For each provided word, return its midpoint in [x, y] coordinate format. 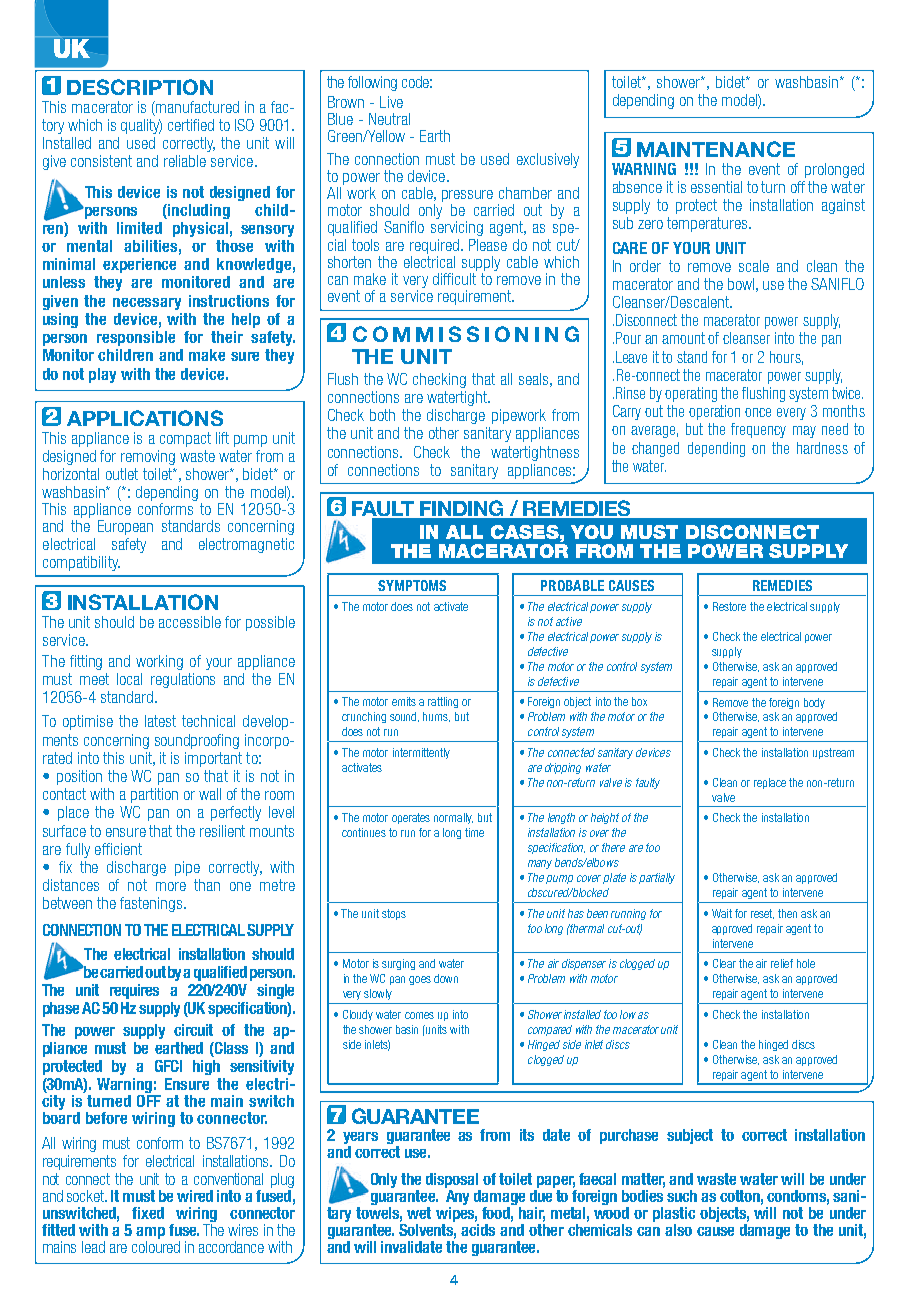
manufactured [196, 107]
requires [134, 991]
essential [716, 187]
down [446, 978]
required [436, 246]
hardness [822, 448]
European [125, 527]
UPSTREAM [833, 753]
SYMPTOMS [412, 585]
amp [150, 1234]
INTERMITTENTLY [421, 753]
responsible [136, 338]
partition [154, 795]
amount [683, 338]
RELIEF [782, 963]
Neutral [389, 119]
